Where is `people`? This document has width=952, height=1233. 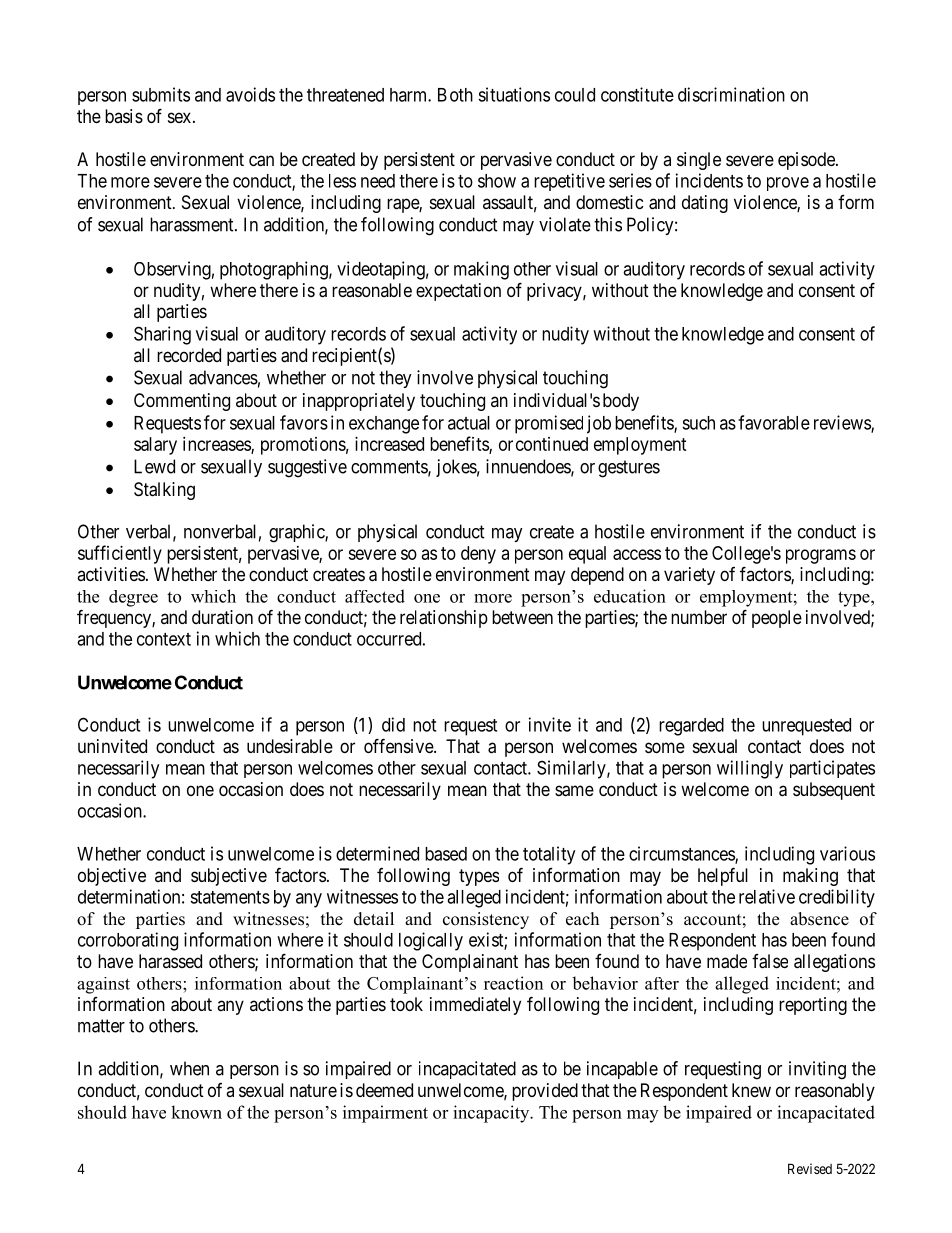 people is located at coordinates (777, 619).
